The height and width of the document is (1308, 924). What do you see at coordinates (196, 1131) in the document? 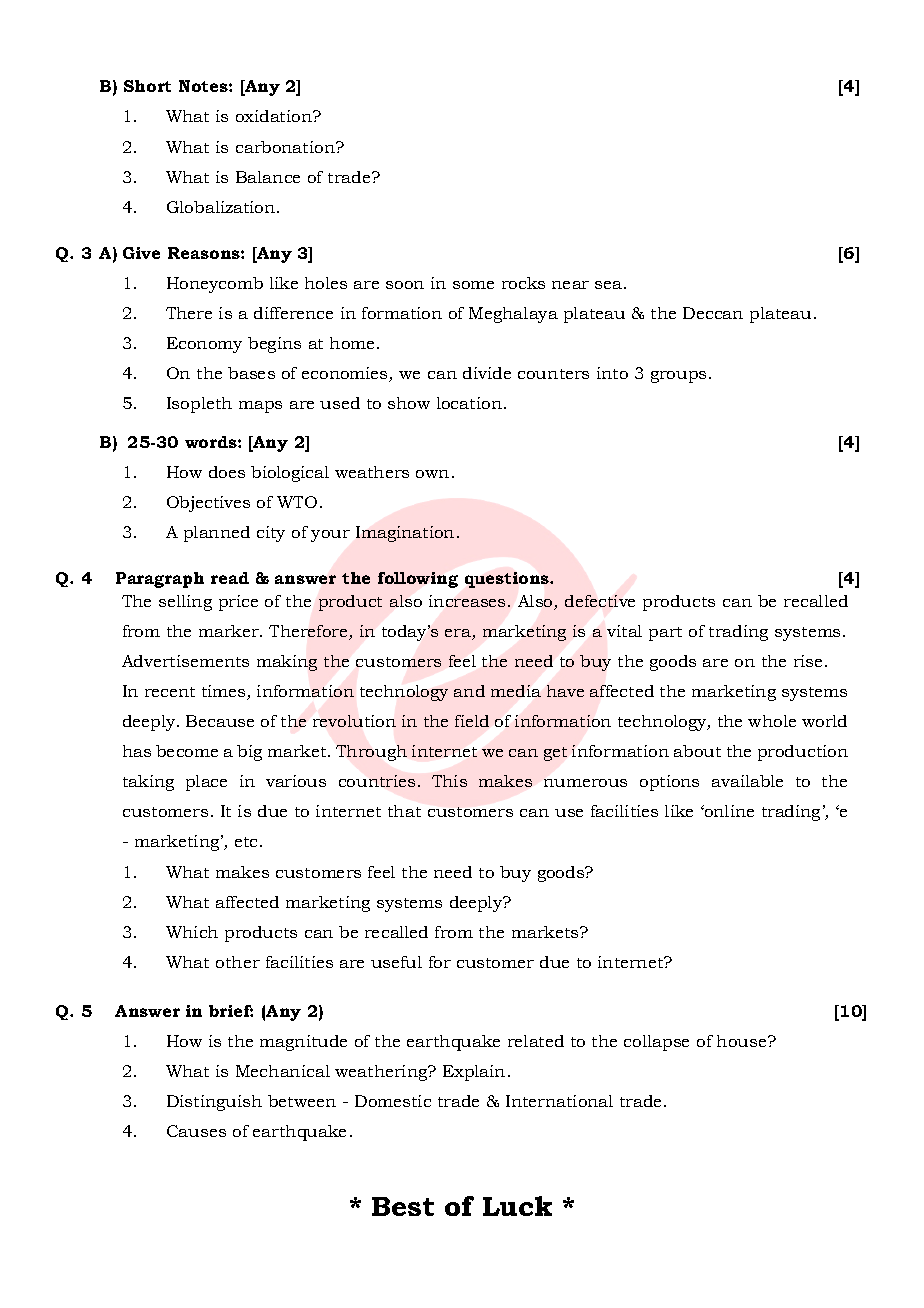
I see `Causes` at bounding box center [196, 1131].
